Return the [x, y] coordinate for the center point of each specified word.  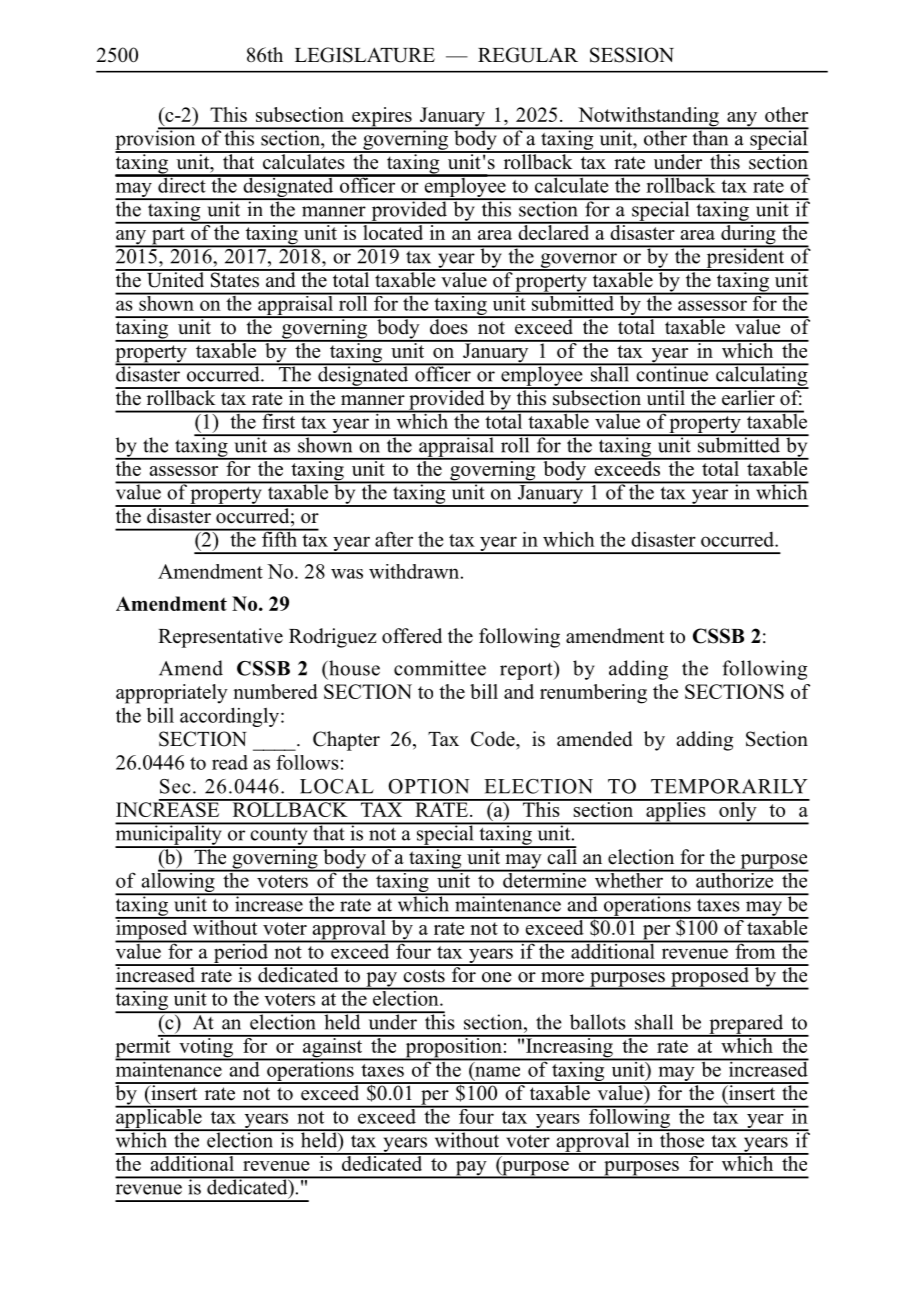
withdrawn [415, 571]
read [230, 762]
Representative [220, 638]
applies [676, 812]
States [234, 279]
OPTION [429, 786]
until [665, 397]
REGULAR [528, 55]
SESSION [632, 55]
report [527, 670]
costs [424, 976]
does [448, 326]
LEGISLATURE [365, 55]
